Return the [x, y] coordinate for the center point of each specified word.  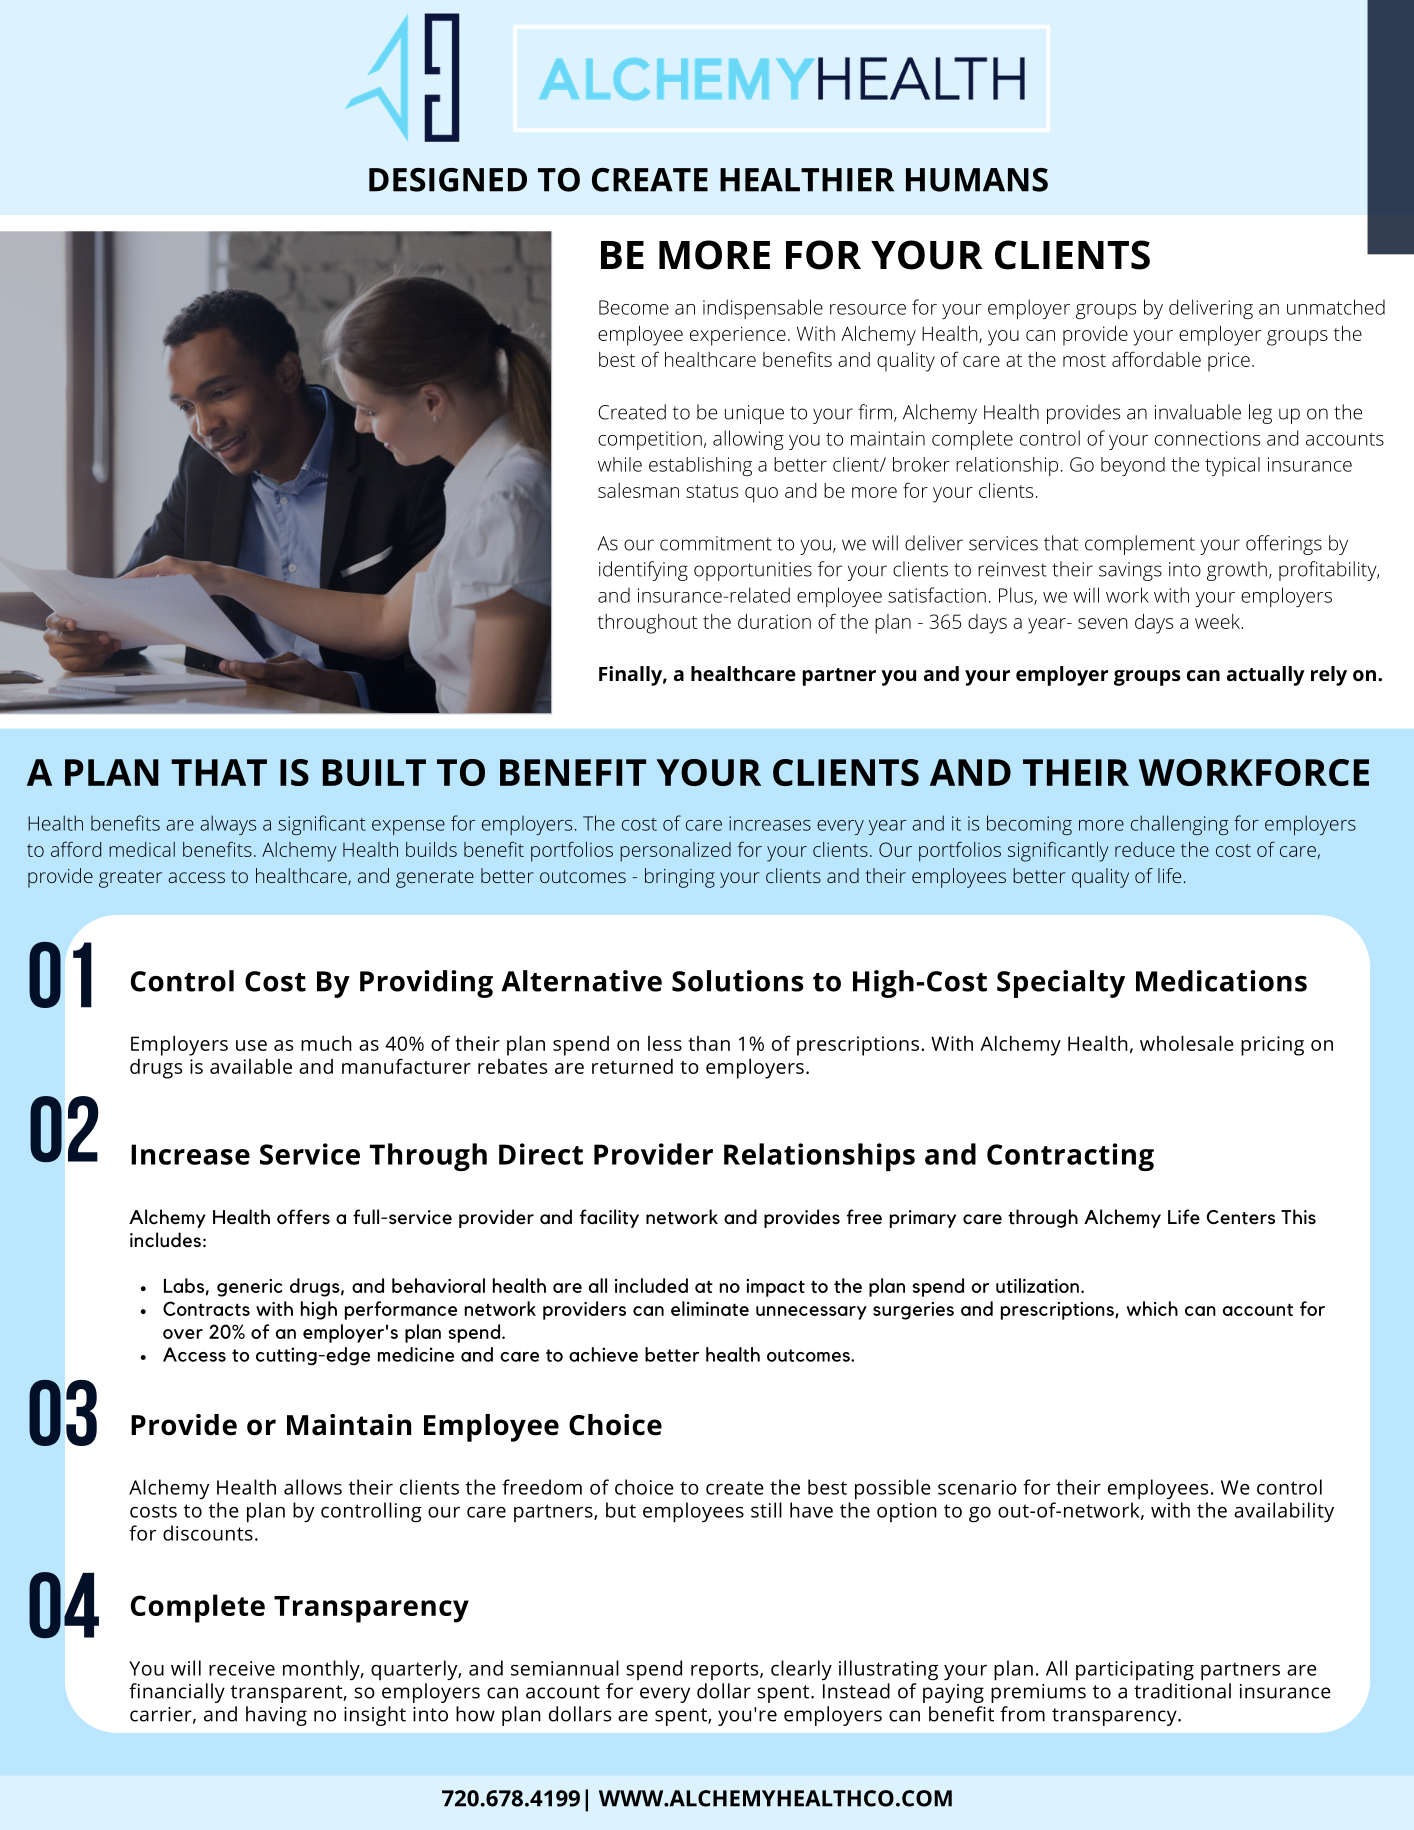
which [1152, 1308]
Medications [1221, 981]
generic [249, 1288]
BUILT [374, 772]
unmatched [1336, 307]
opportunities [753, 571]
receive [242, 1668]
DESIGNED [448, 180]
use [251, 1045]
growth [1237, 571]
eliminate [710, 1308]
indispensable [763, 309]
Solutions [737, 981]
